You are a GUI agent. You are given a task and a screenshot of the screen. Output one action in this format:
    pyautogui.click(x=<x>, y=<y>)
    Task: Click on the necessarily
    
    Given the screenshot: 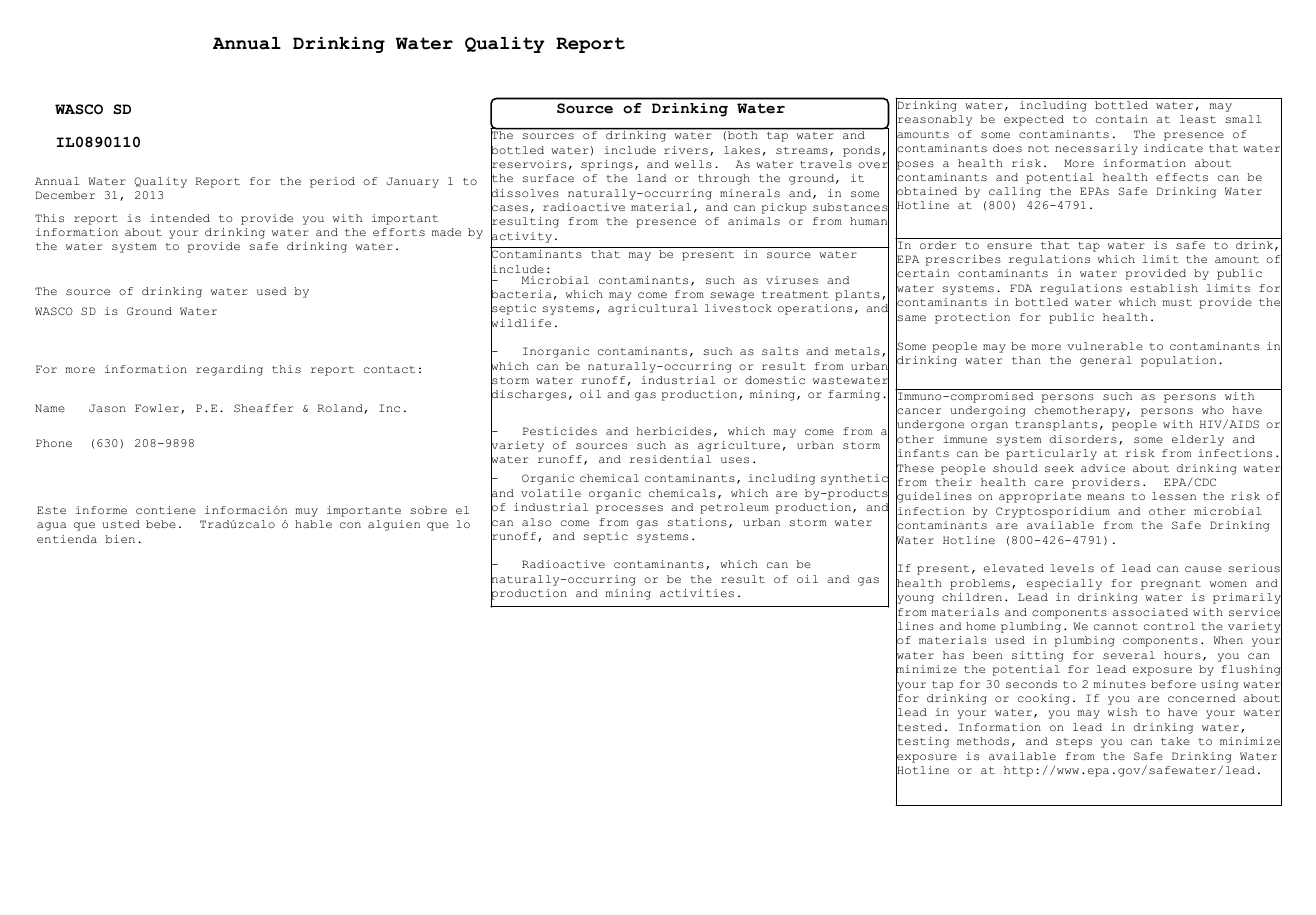 What is the action you would take?
    pyautogui.click(x=1096, y=149)
